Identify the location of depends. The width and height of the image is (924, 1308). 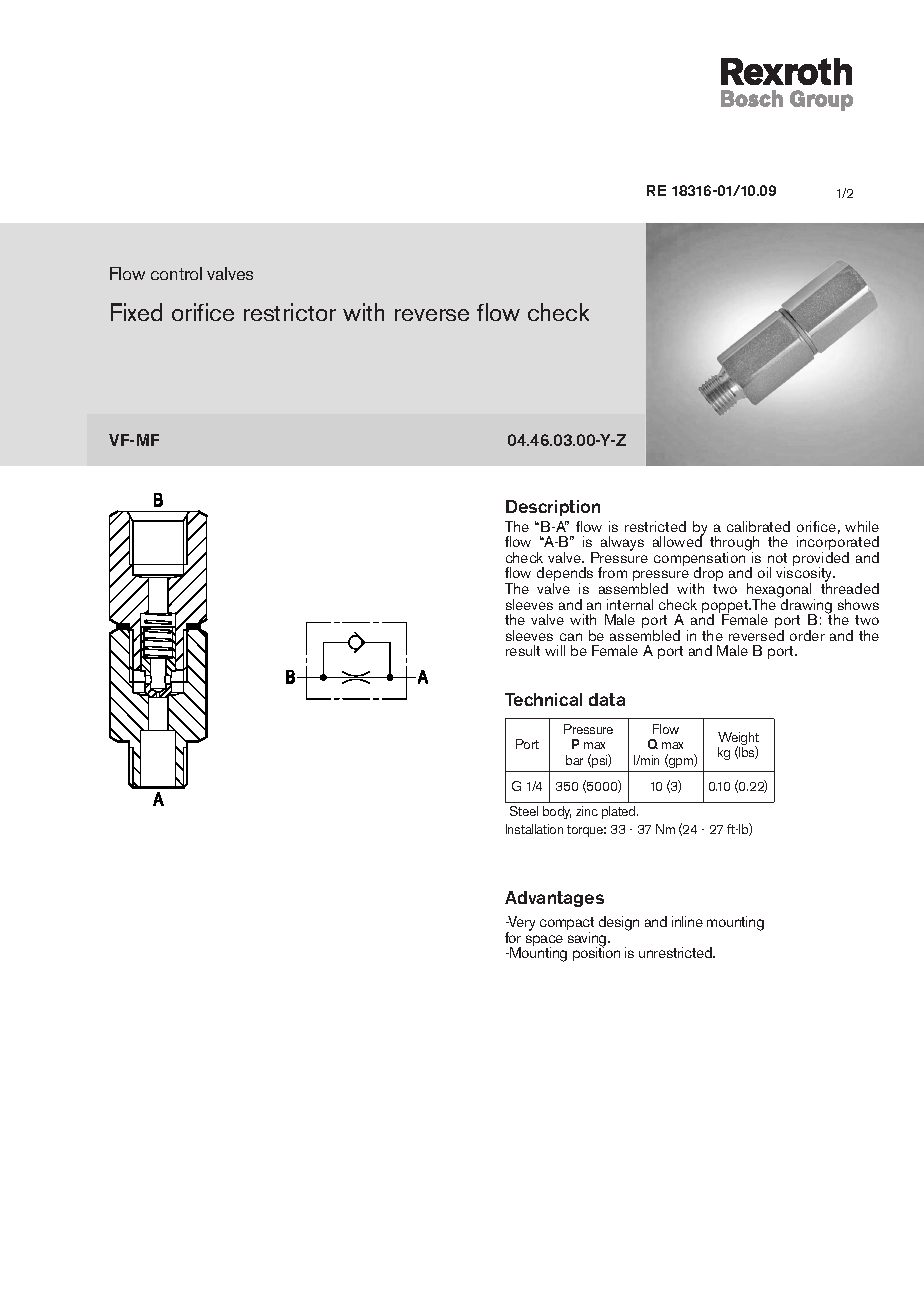
(565, 576).
